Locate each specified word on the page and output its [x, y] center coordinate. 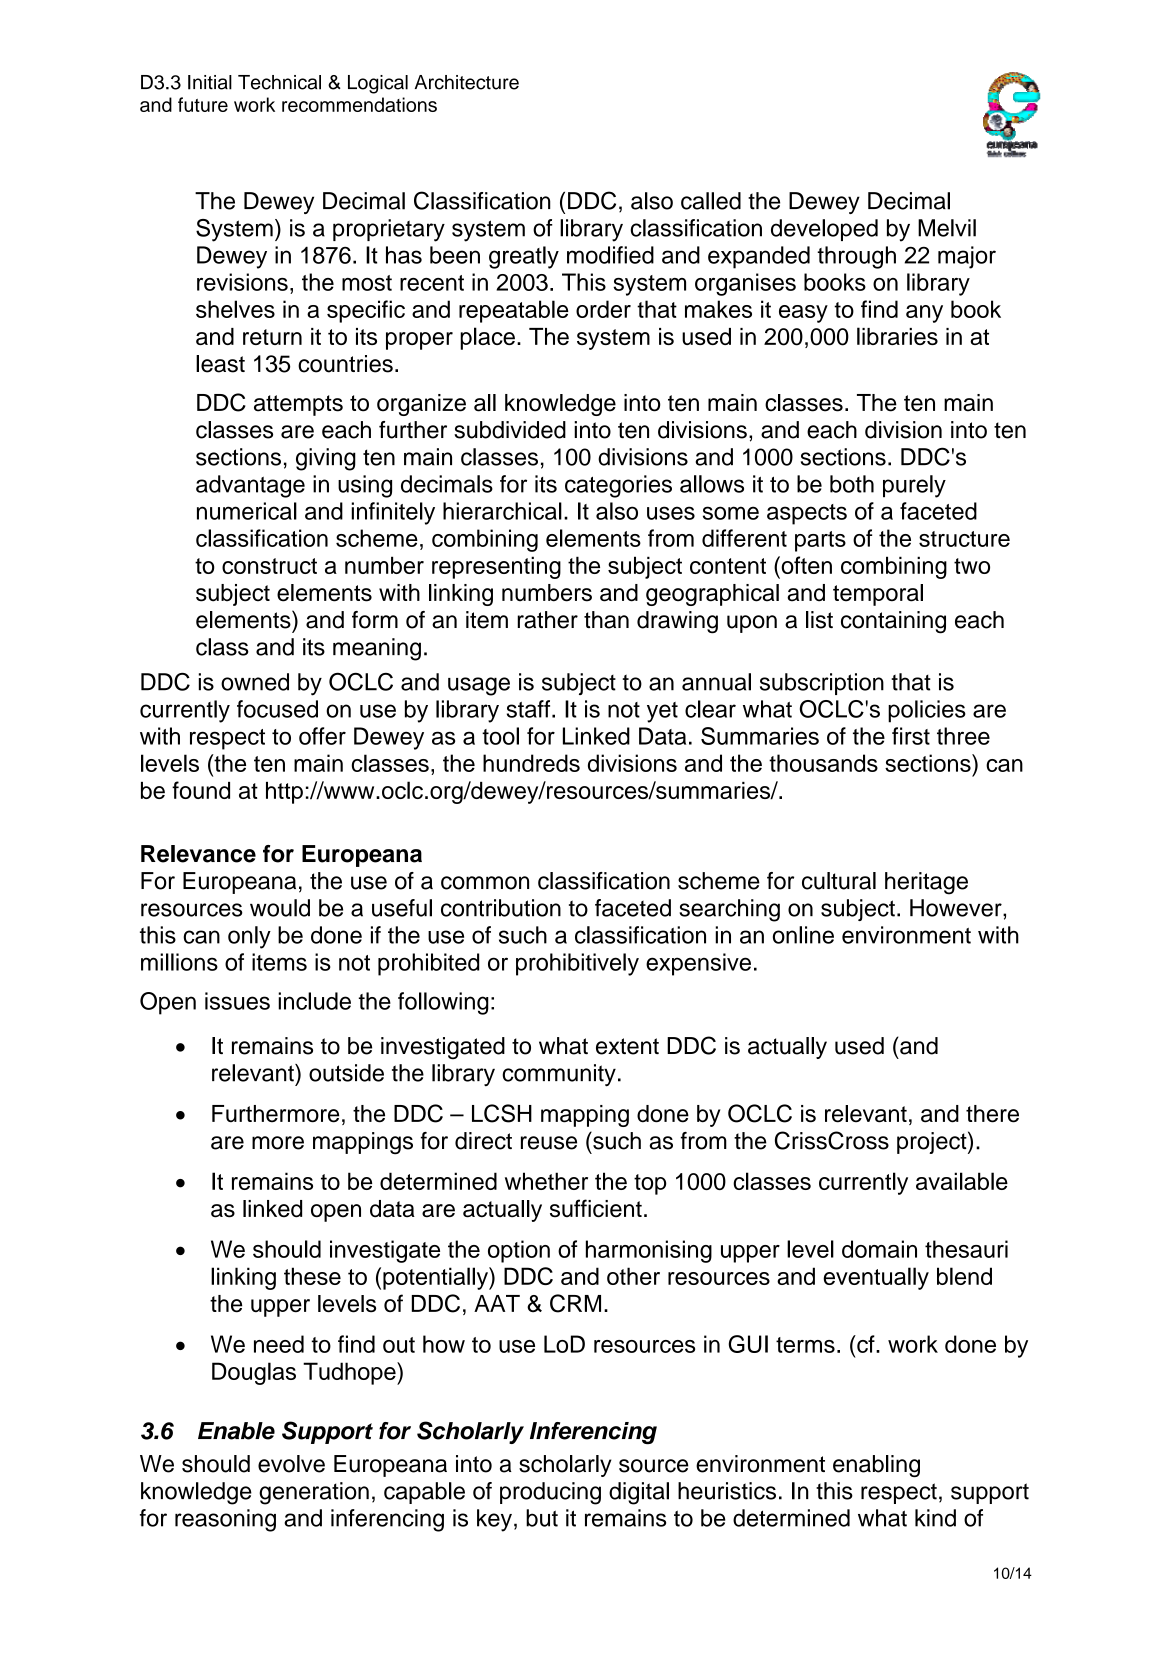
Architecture [467, 82]
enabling [876, 1466]
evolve [291, 1464]
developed [824, 230]
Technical [279, 82]
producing [550, 1493]
